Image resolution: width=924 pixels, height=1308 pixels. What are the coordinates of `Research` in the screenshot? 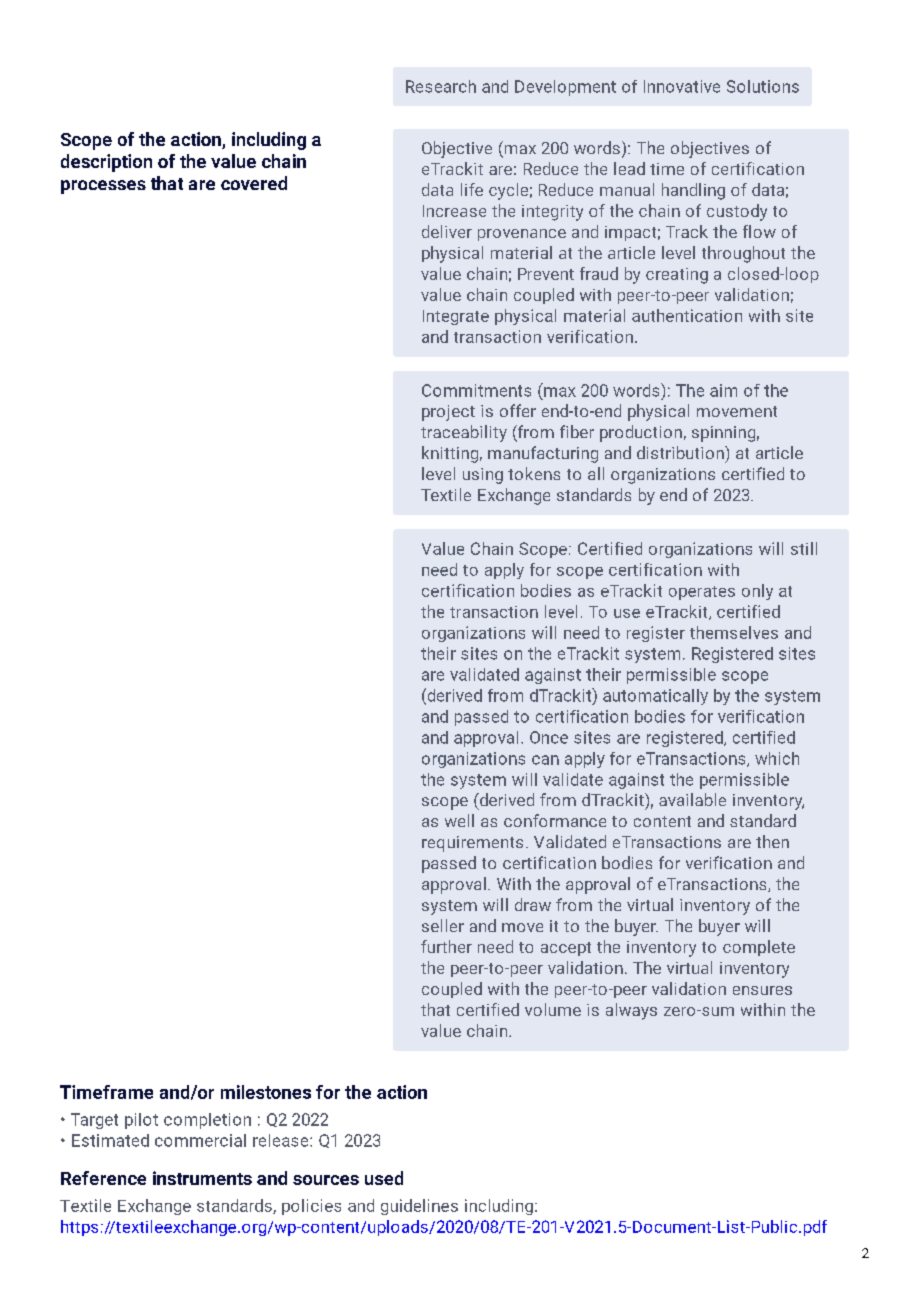 It's located at (441, 86).
